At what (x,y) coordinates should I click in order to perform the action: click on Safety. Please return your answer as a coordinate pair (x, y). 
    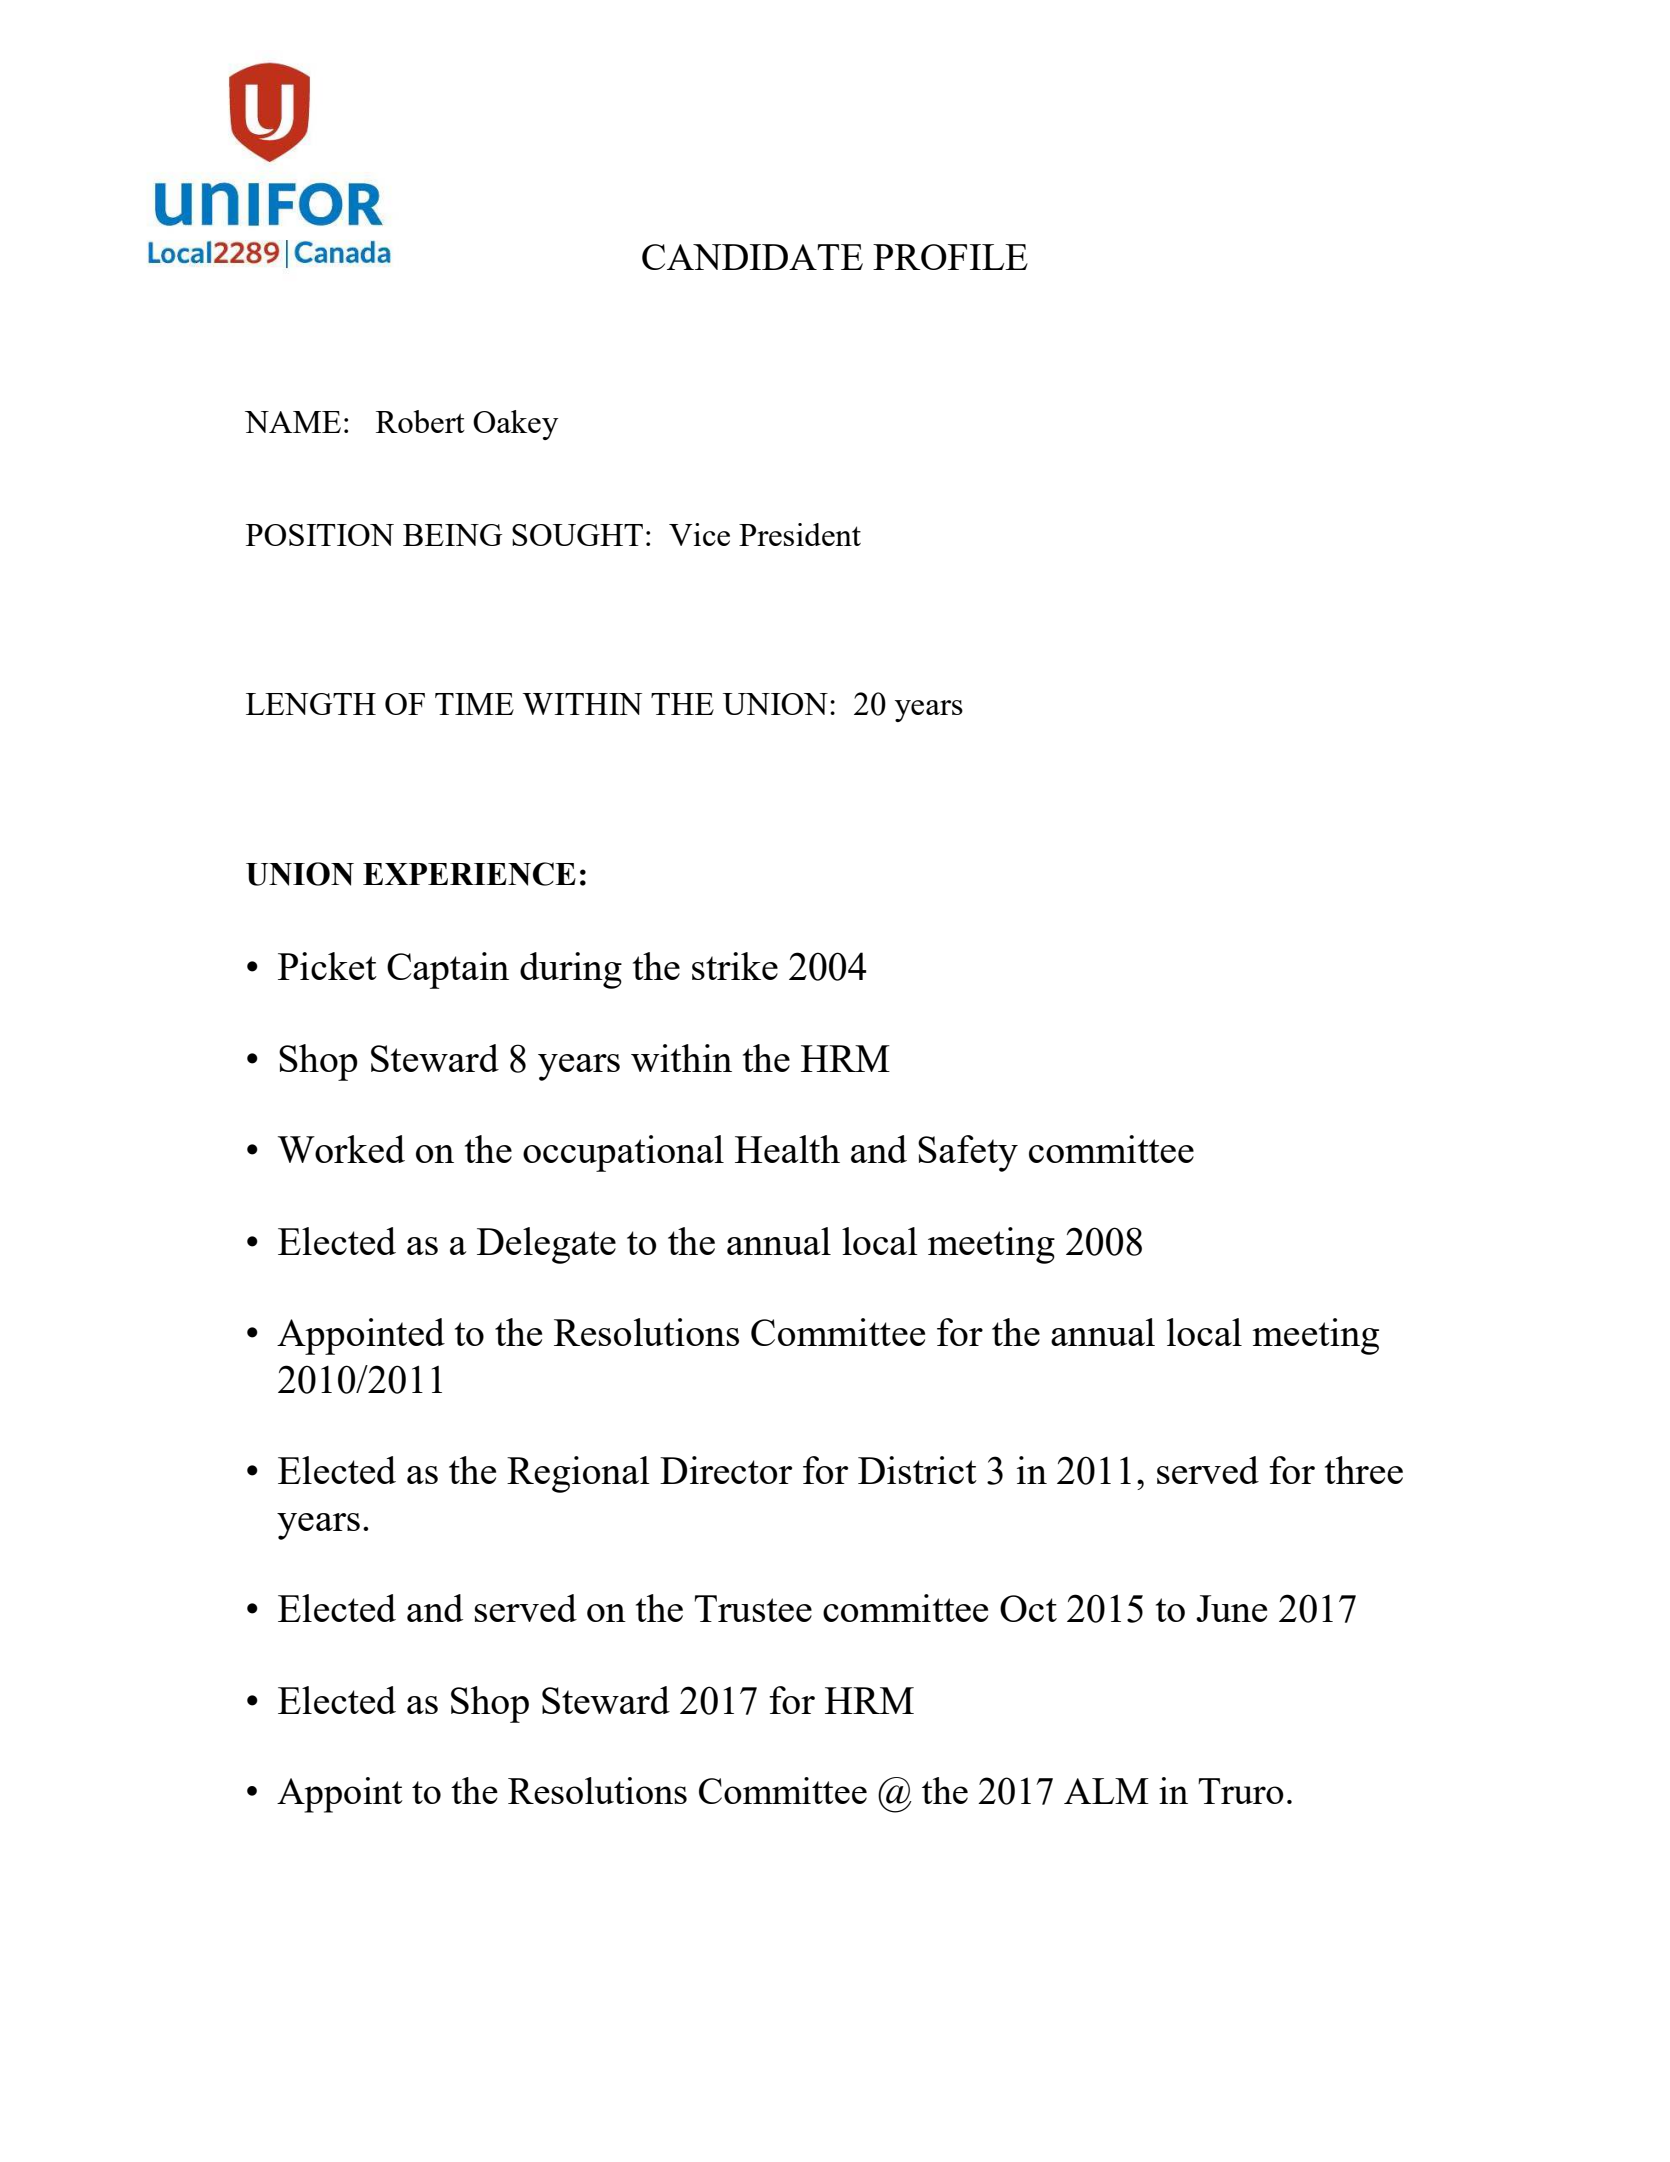
    Looking at the image, I should click on (968, 1153).
